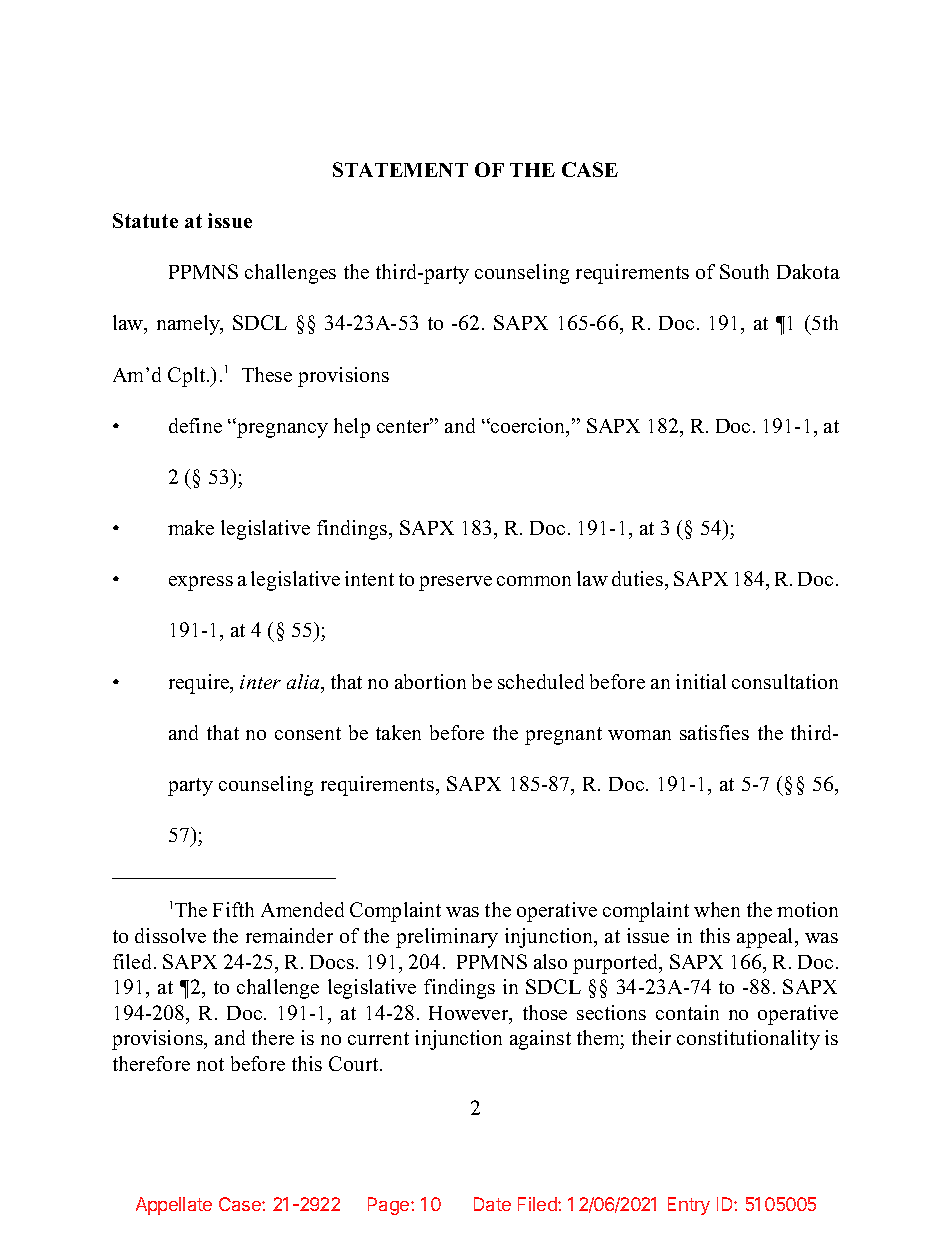  What do you see at coordinates (492, 1204) in the screenshot?
I see `Date` at bounding box center [492, 1204].
